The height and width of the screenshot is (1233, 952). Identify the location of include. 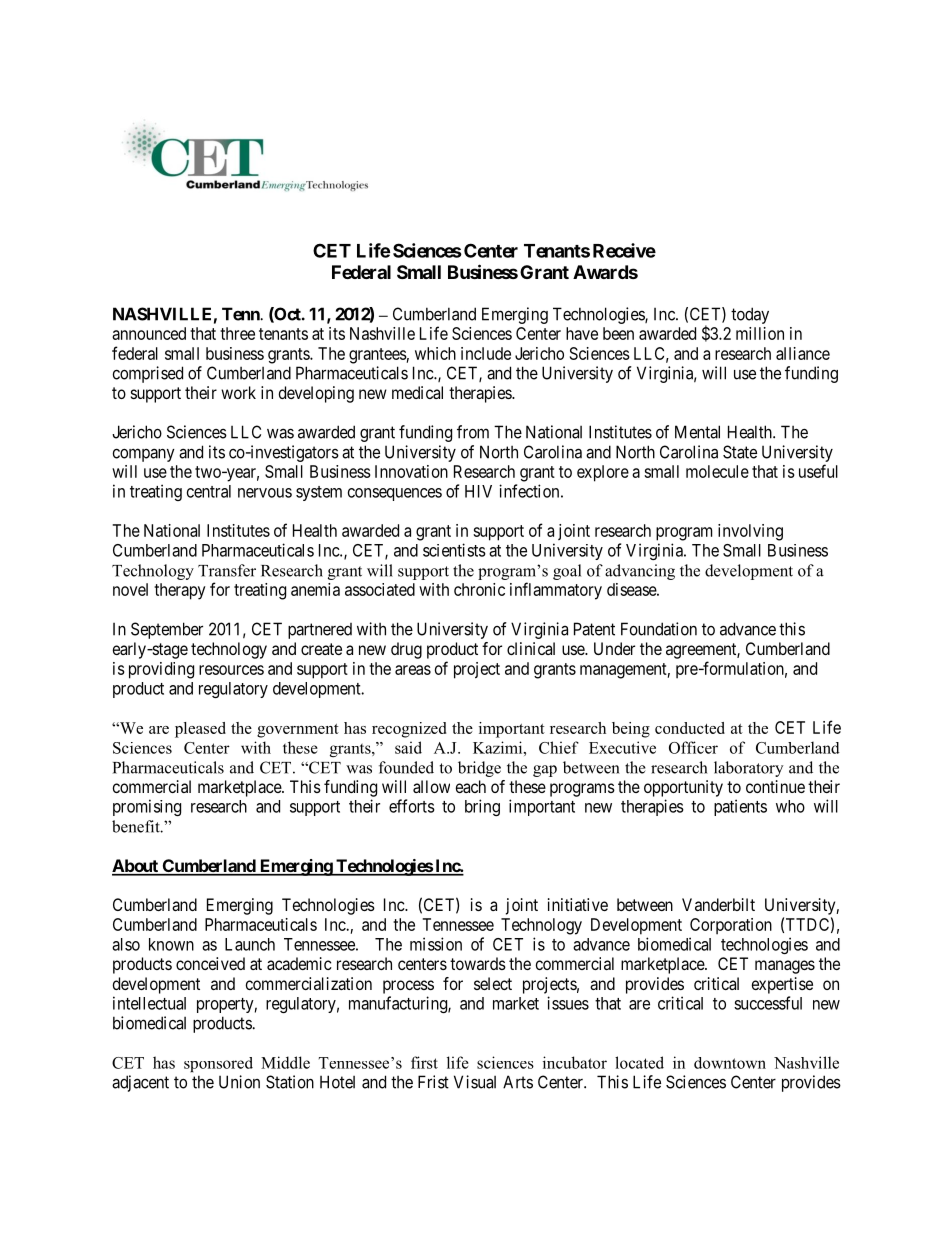
(486, 353).
